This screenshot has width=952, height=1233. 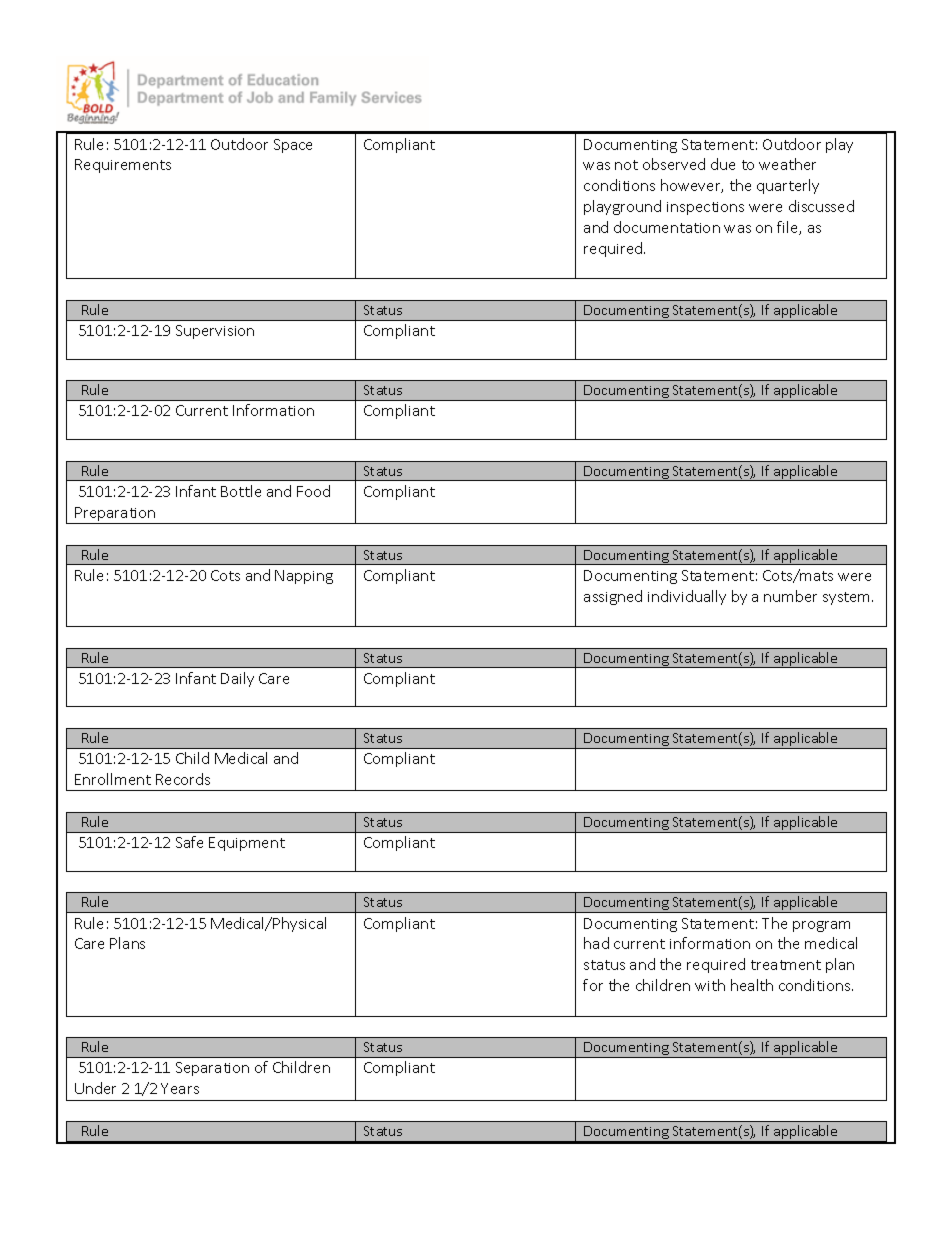 What do you see at coordinates (787, 164) in the screenshot?
I see `weather` at bounding box center [787, 164].
